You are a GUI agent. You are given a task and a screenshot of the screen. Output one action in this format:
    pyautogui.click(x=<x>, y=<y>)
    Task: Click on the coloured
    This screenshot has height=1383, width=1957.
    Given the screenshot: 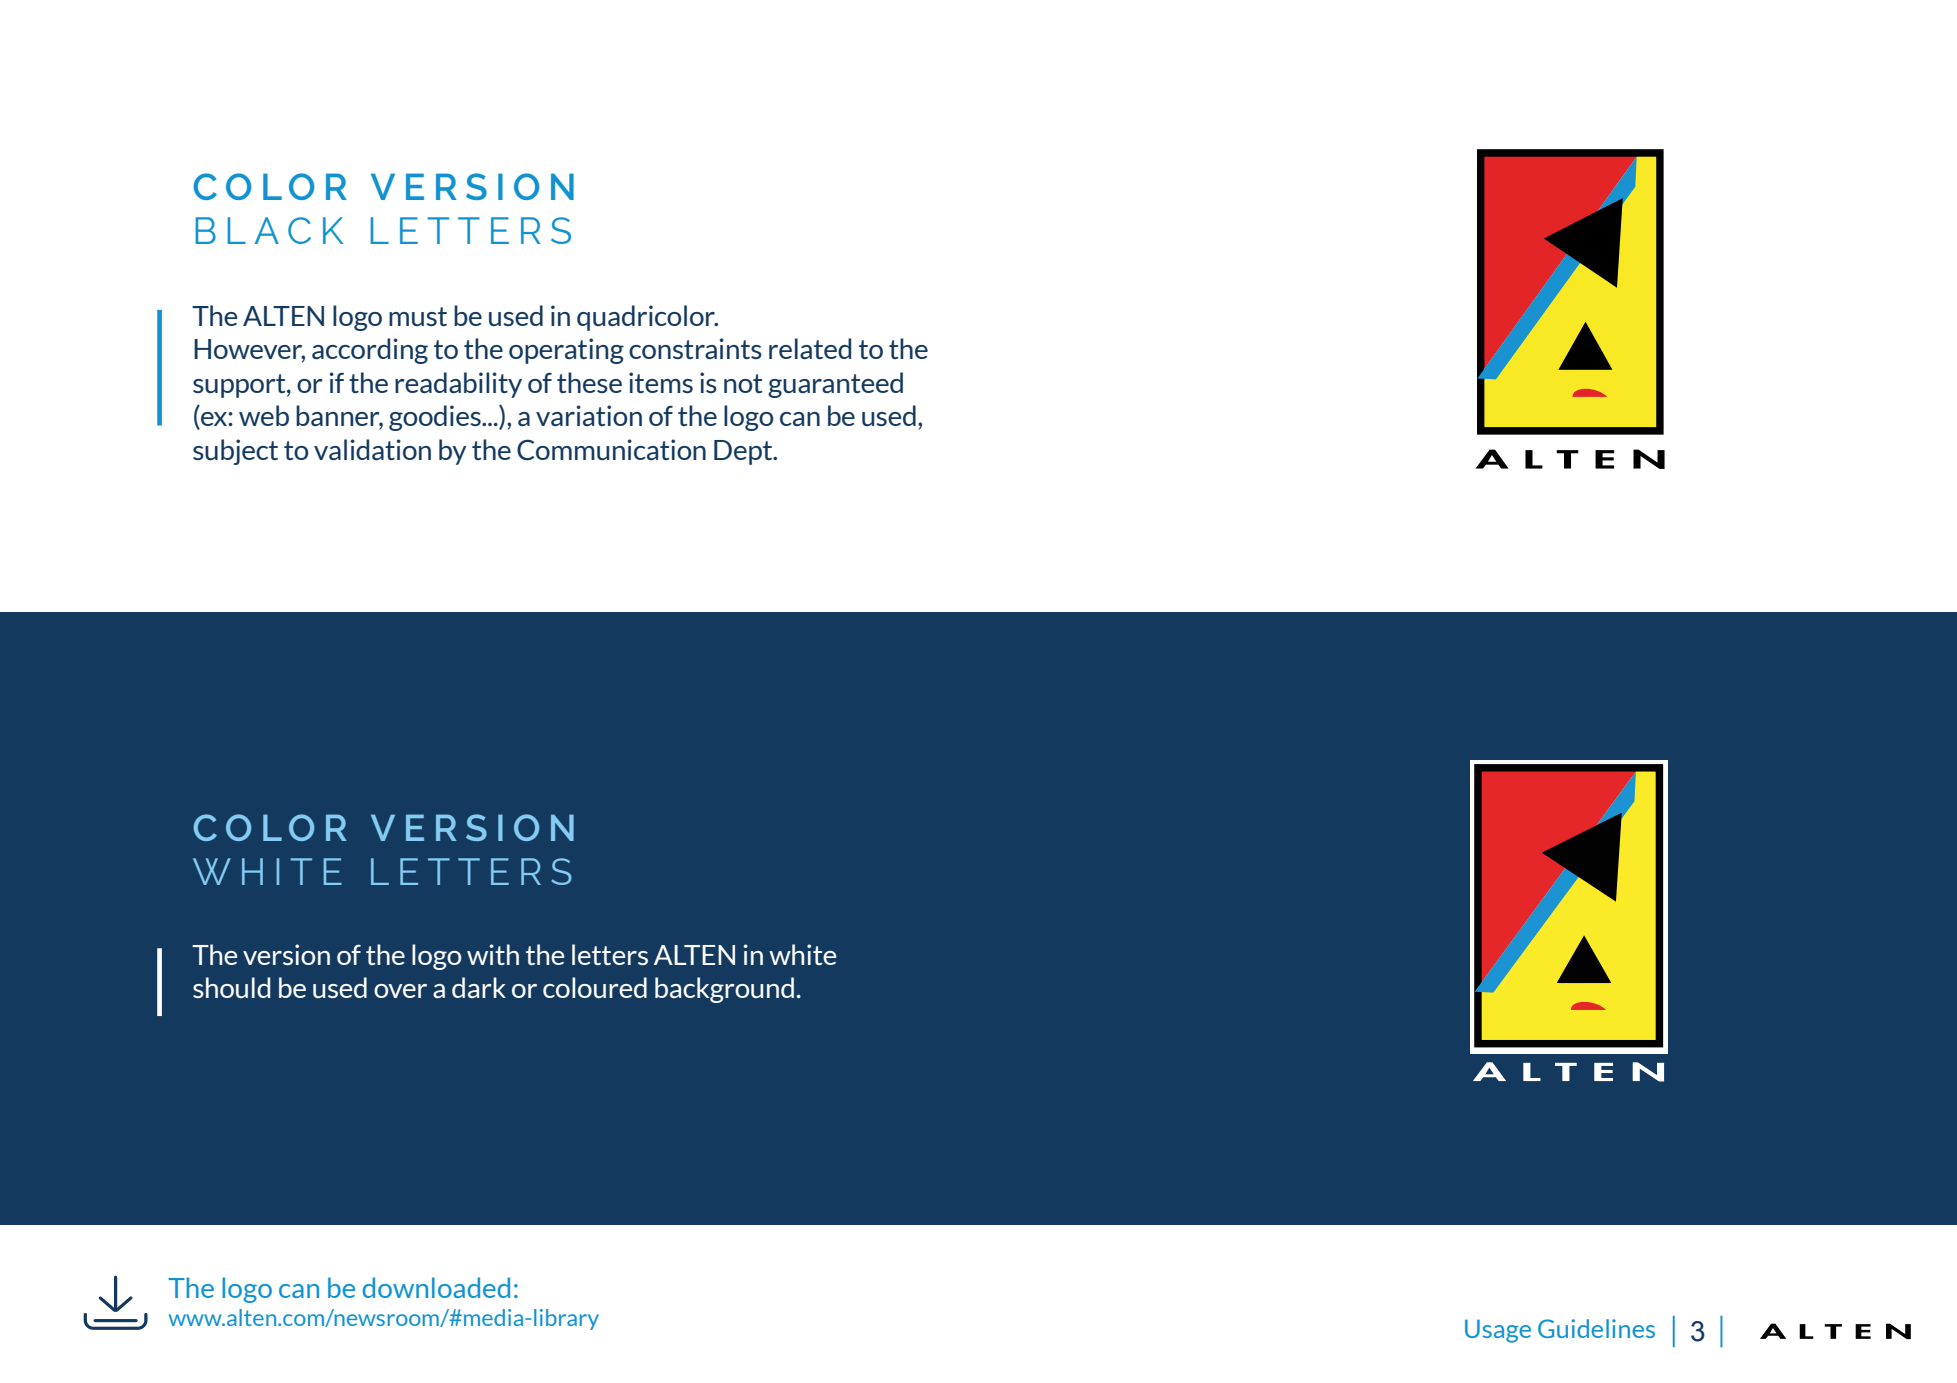 What is the action you would take?
    pyautogui.click(x=595, y=987)
